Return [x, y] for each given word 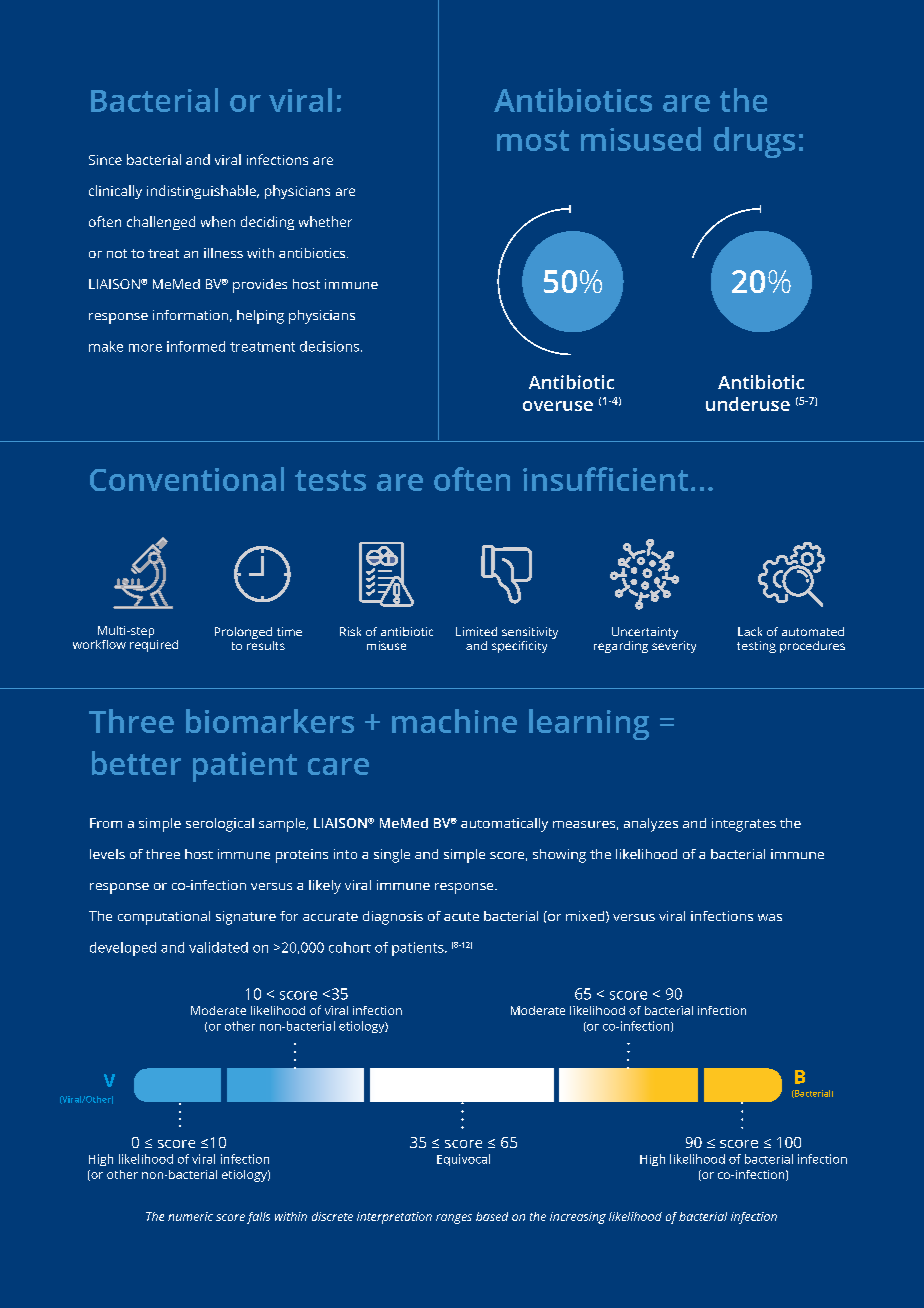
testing [756, 647]
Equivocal [463, 1160]
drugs [754, 142]
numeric [190, 1216]
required [154, 644]
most [533, 140]
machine [454, 721]
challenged [161, 223]
